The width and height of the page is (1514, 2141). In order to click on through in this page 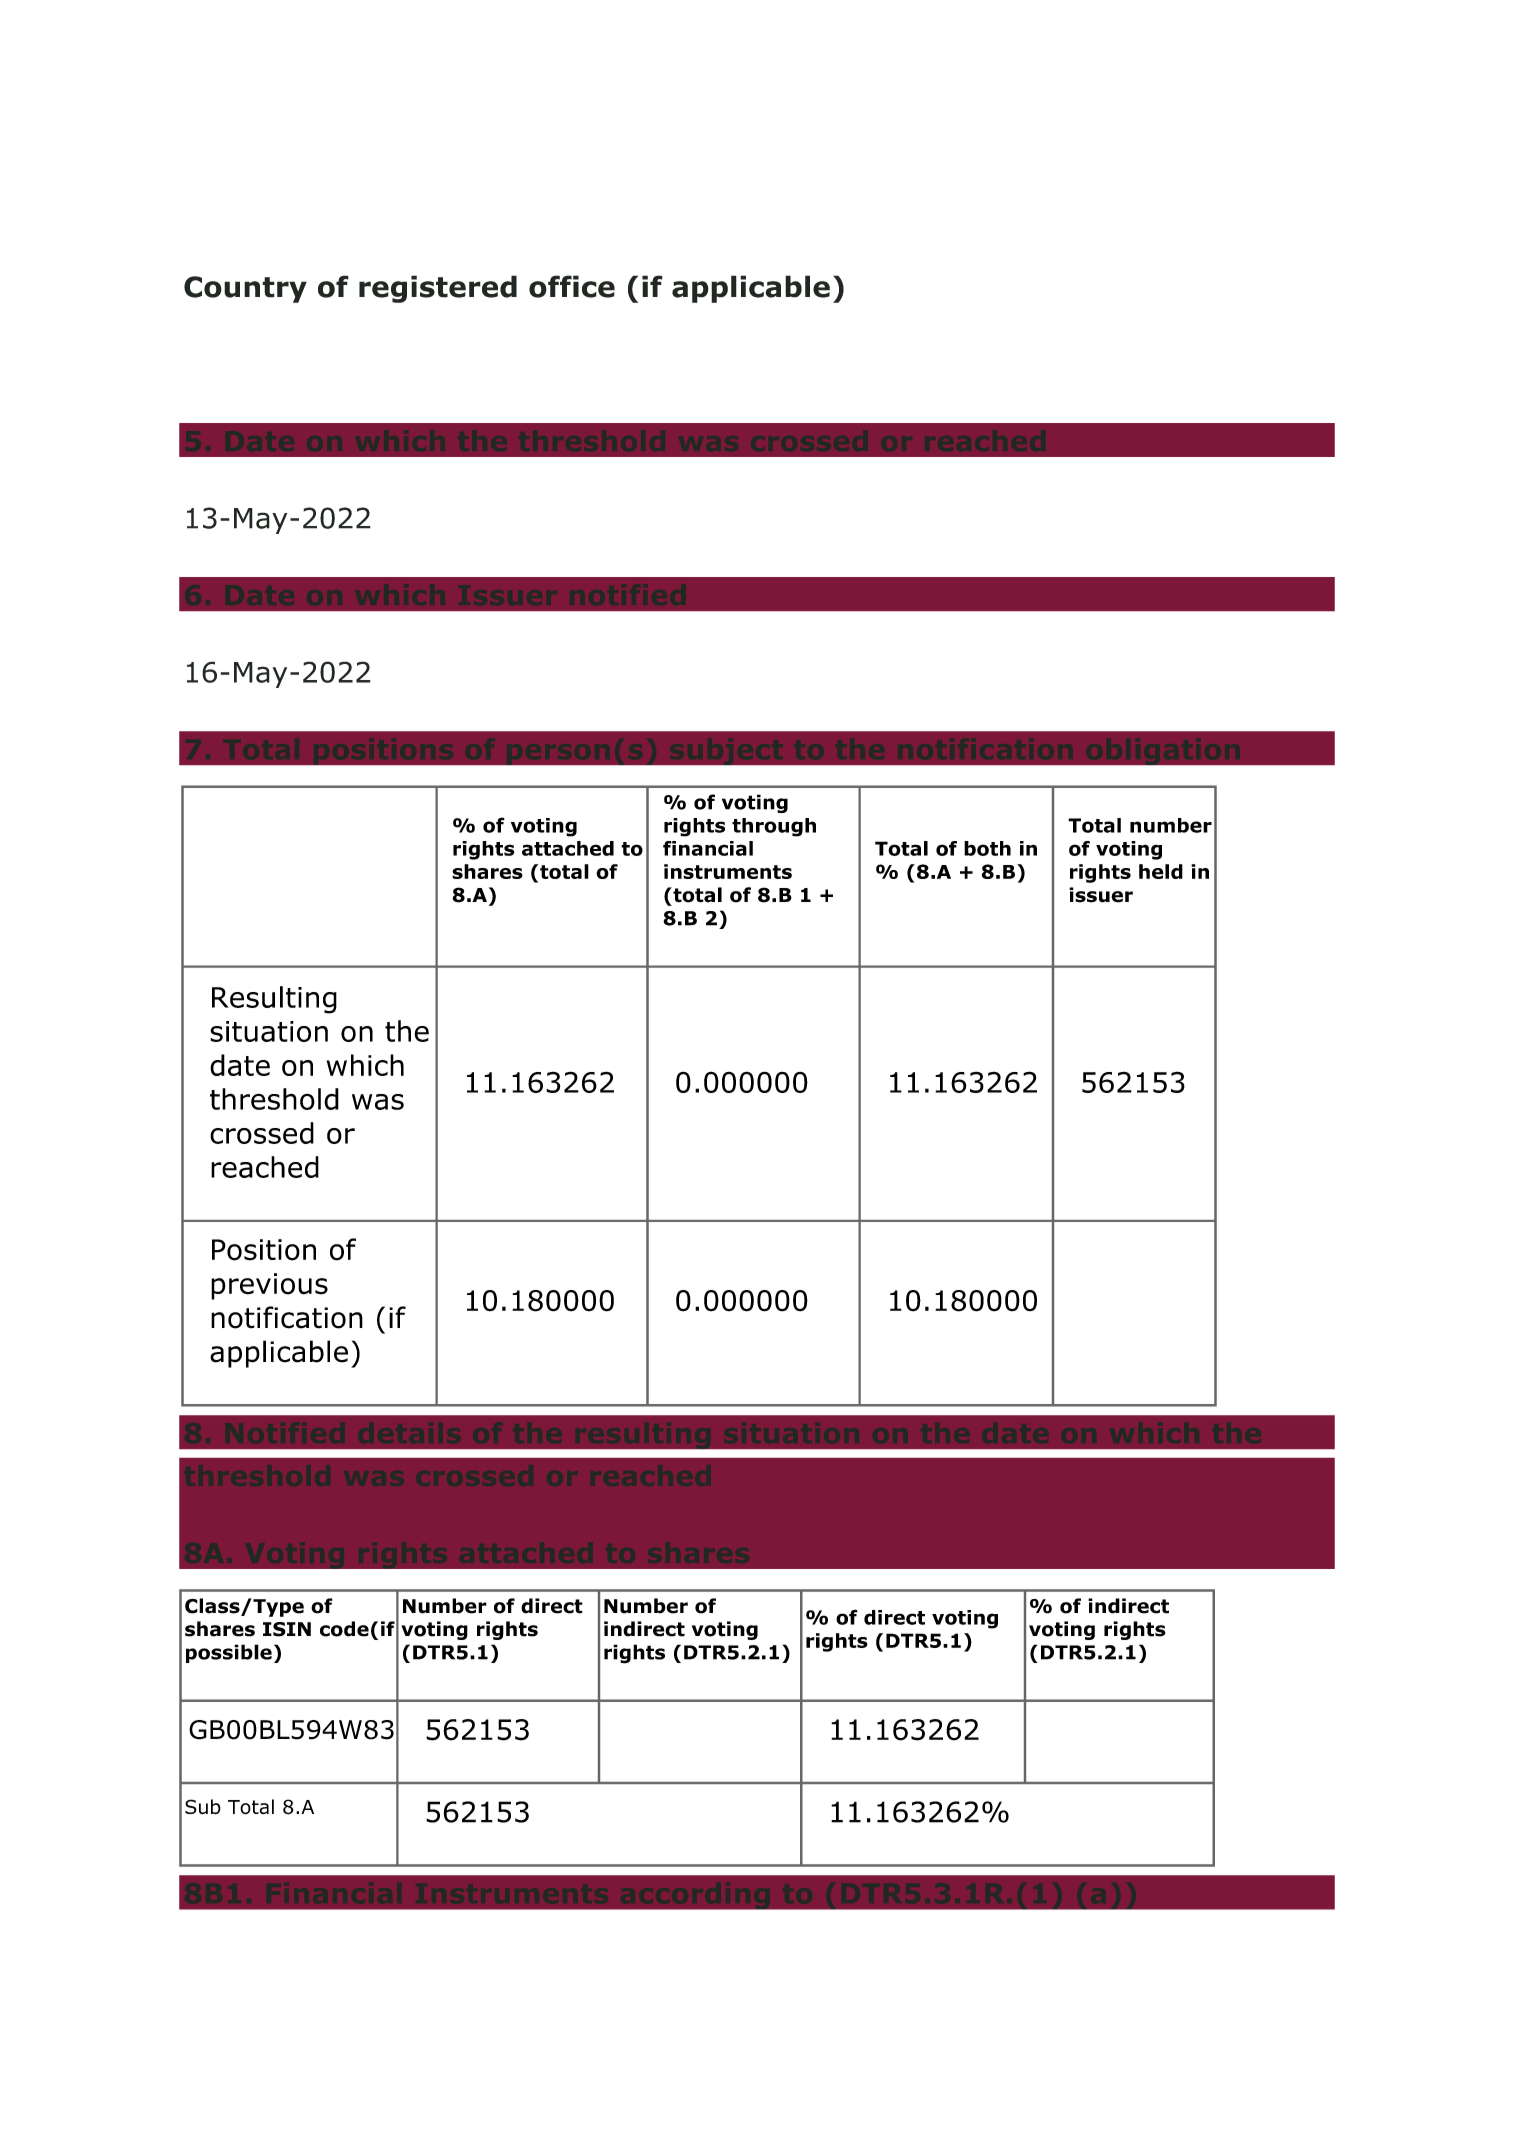, I will do `click(774, 827)`.
